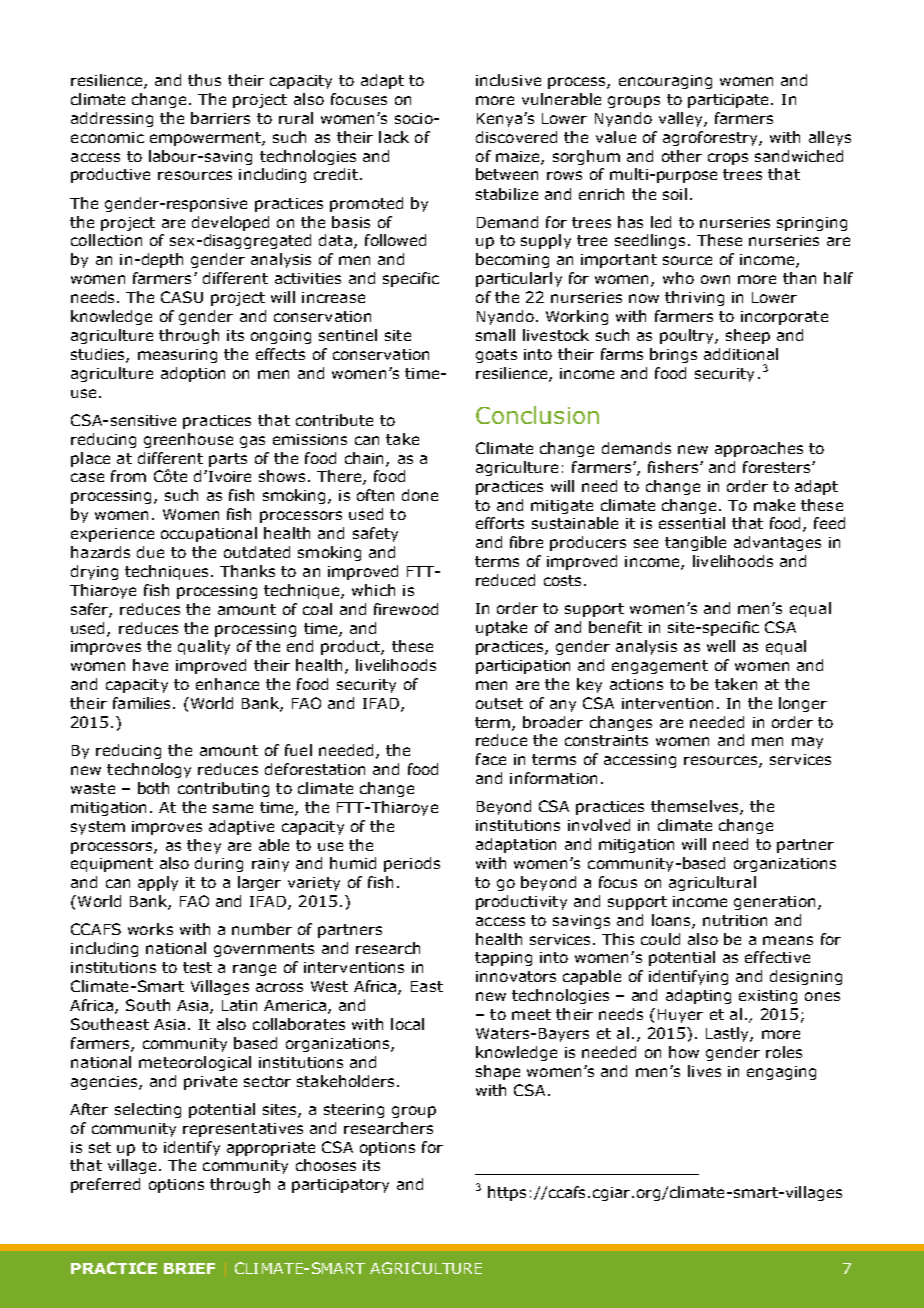  I want to click on BRIEF, so click(189, 1268).
